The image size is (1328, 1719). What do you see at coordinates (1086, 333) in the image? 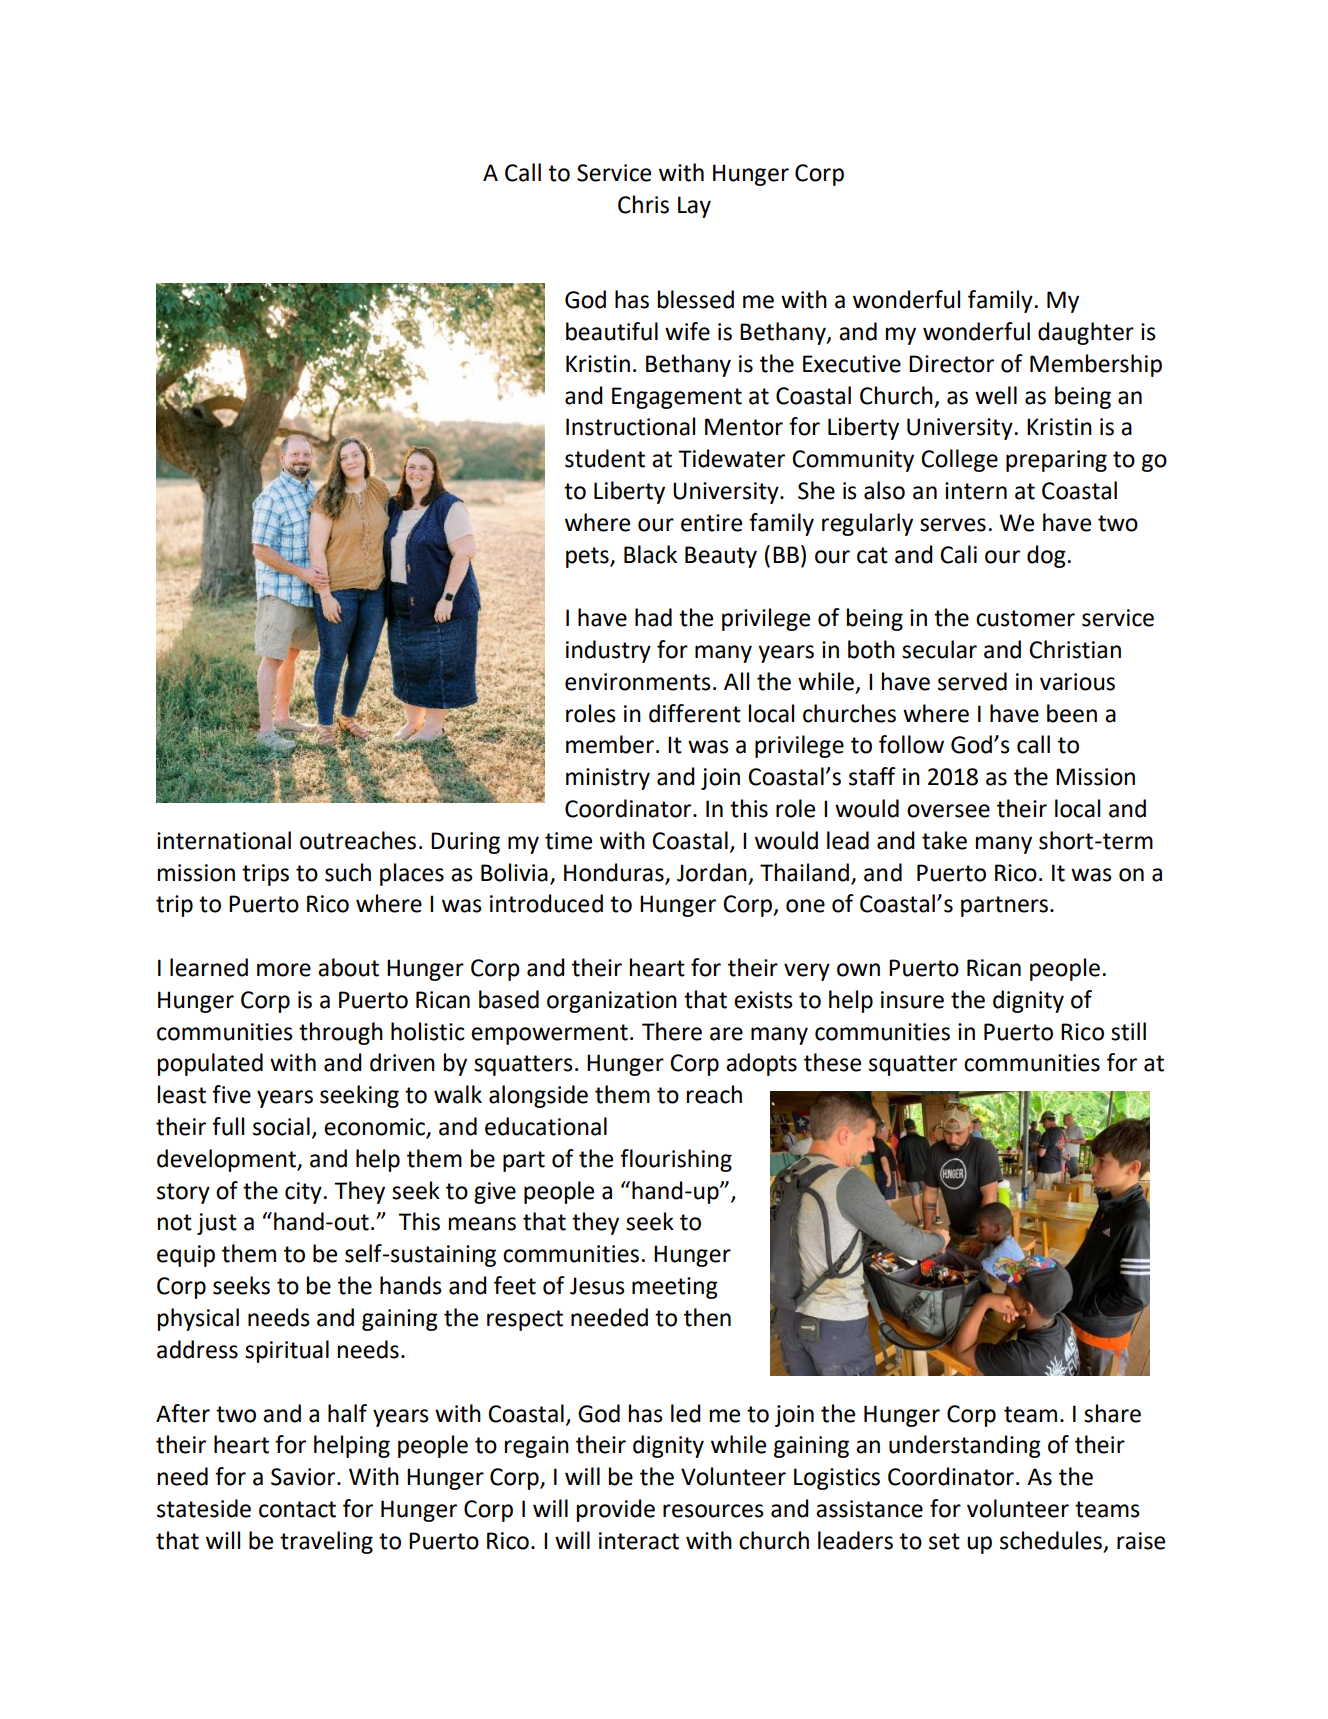
I see `daughter` at bounding box center [1086, 333].
